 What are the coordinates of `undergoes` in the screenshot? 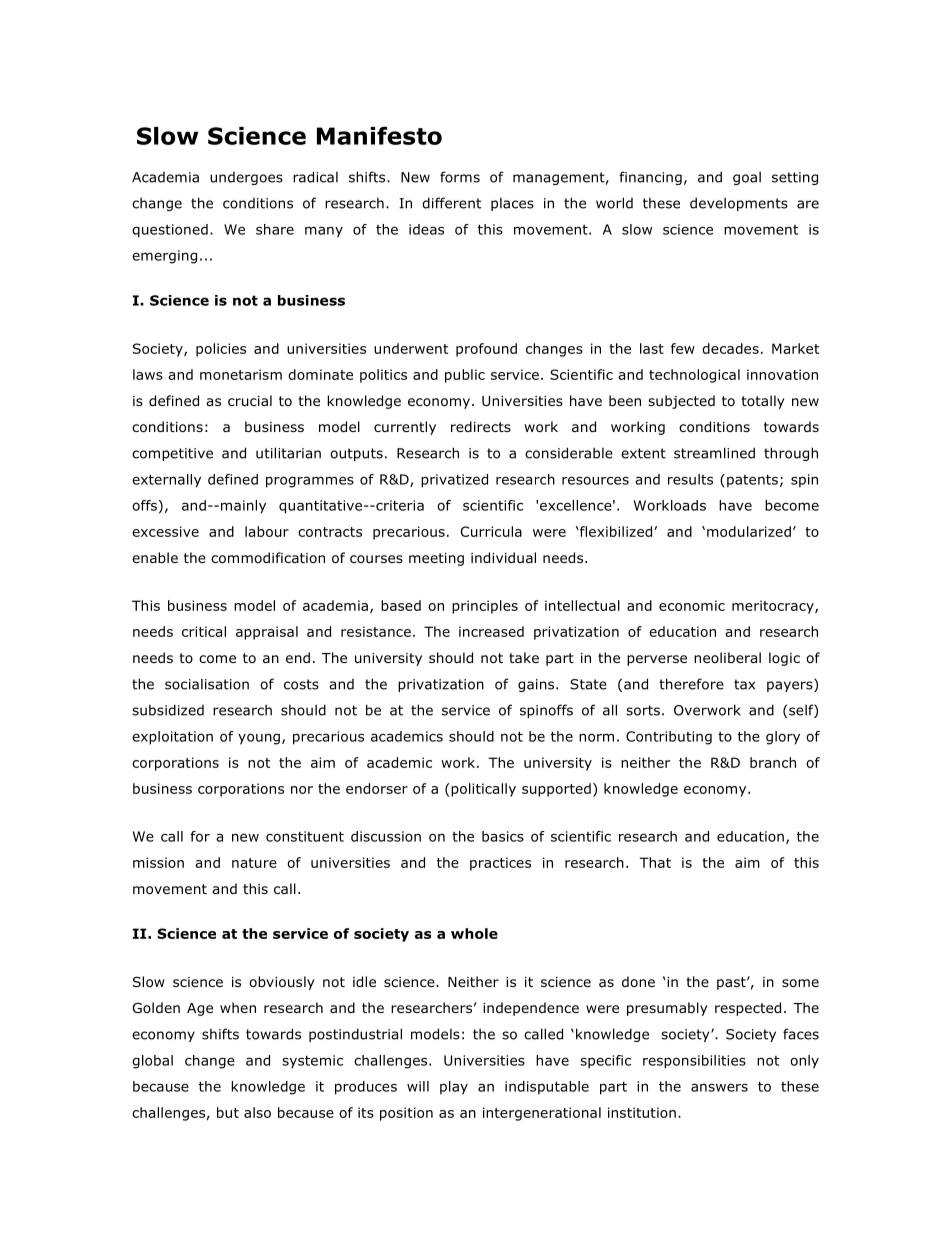 It's located at (246, 178).
